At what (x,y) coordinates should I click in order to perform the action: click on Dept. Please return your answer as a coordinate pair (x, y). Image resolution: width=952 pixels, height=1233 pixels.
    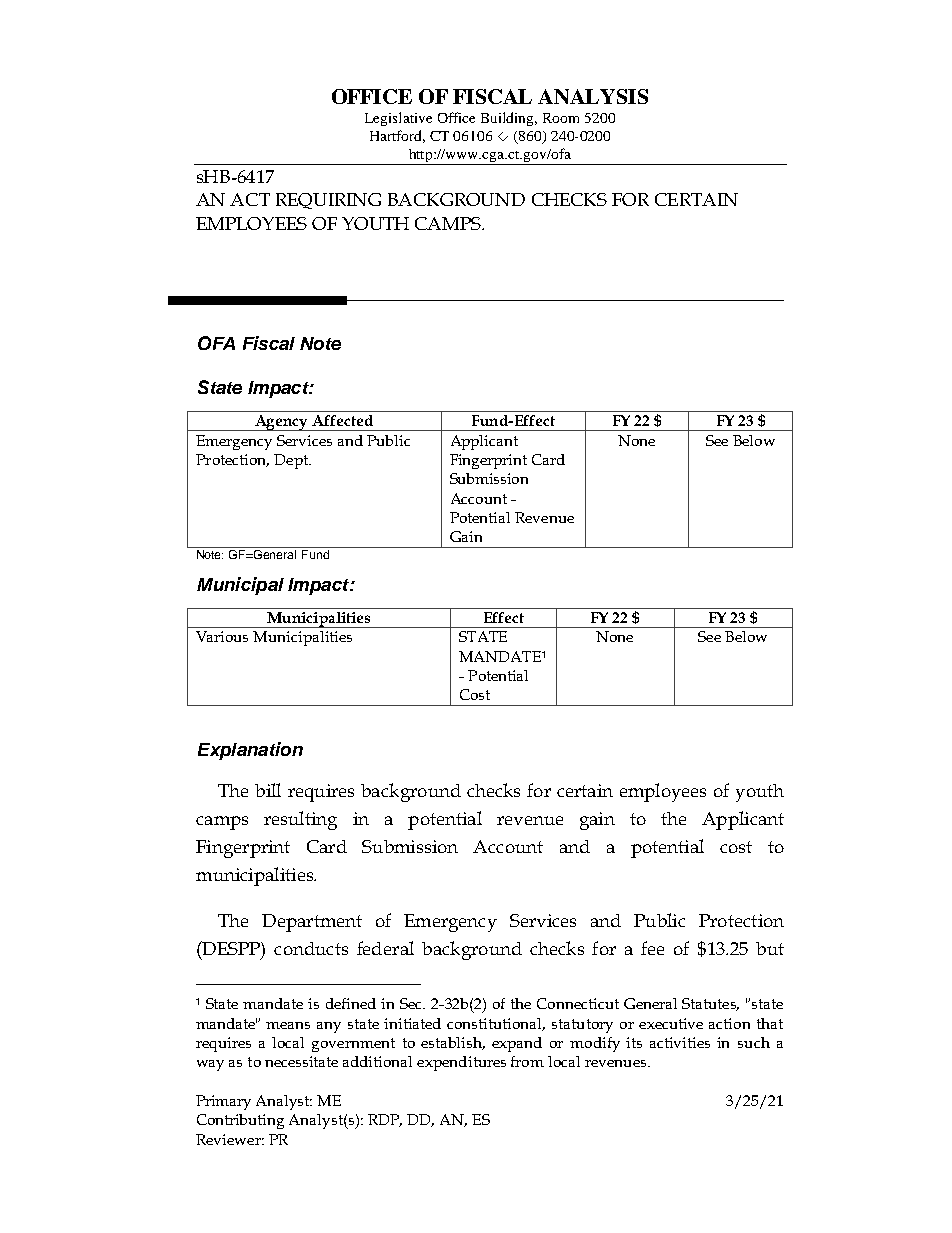
    Looking at the image, I should click on (292, 461).
